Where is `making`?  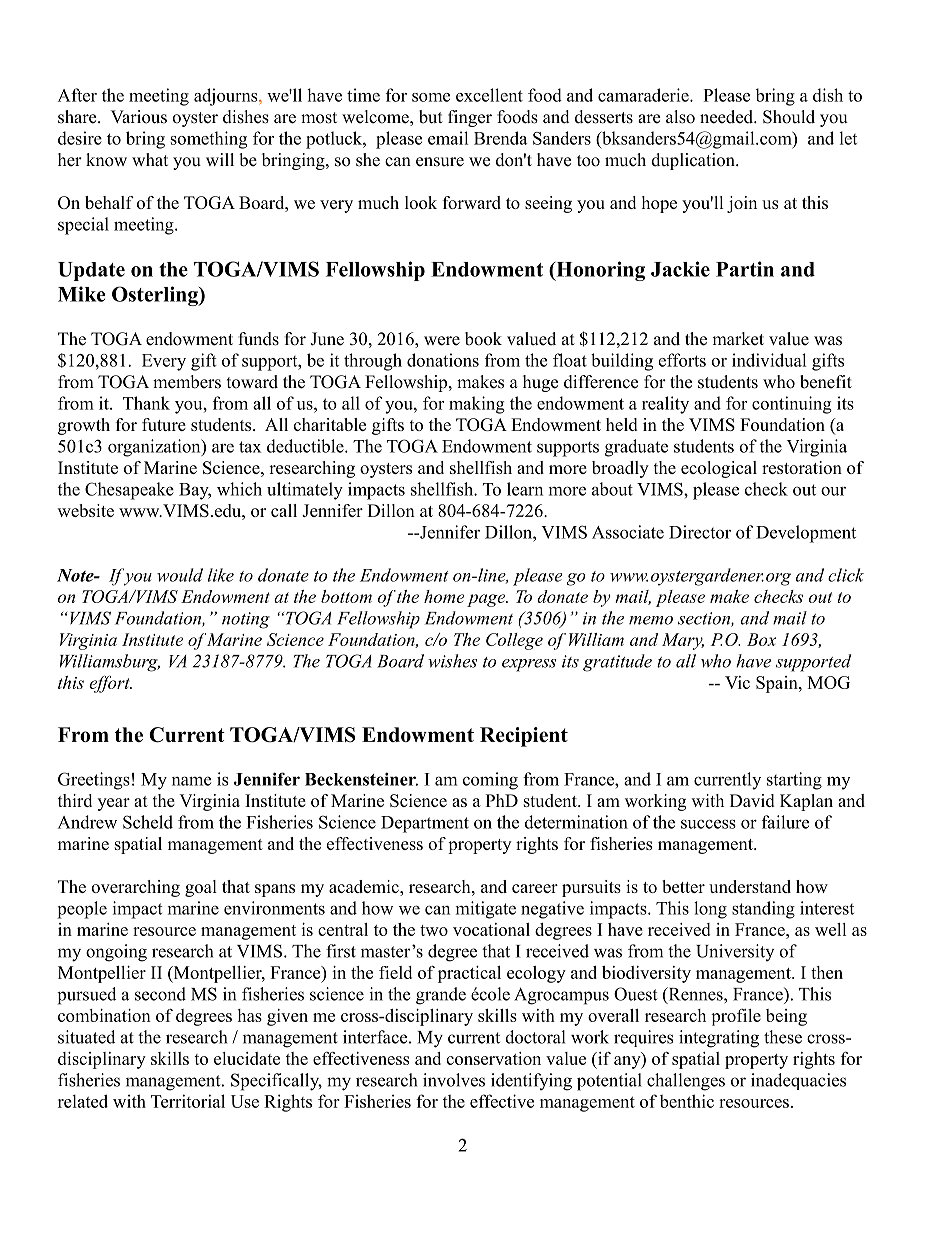
making is located at coordinates (477, 405).
